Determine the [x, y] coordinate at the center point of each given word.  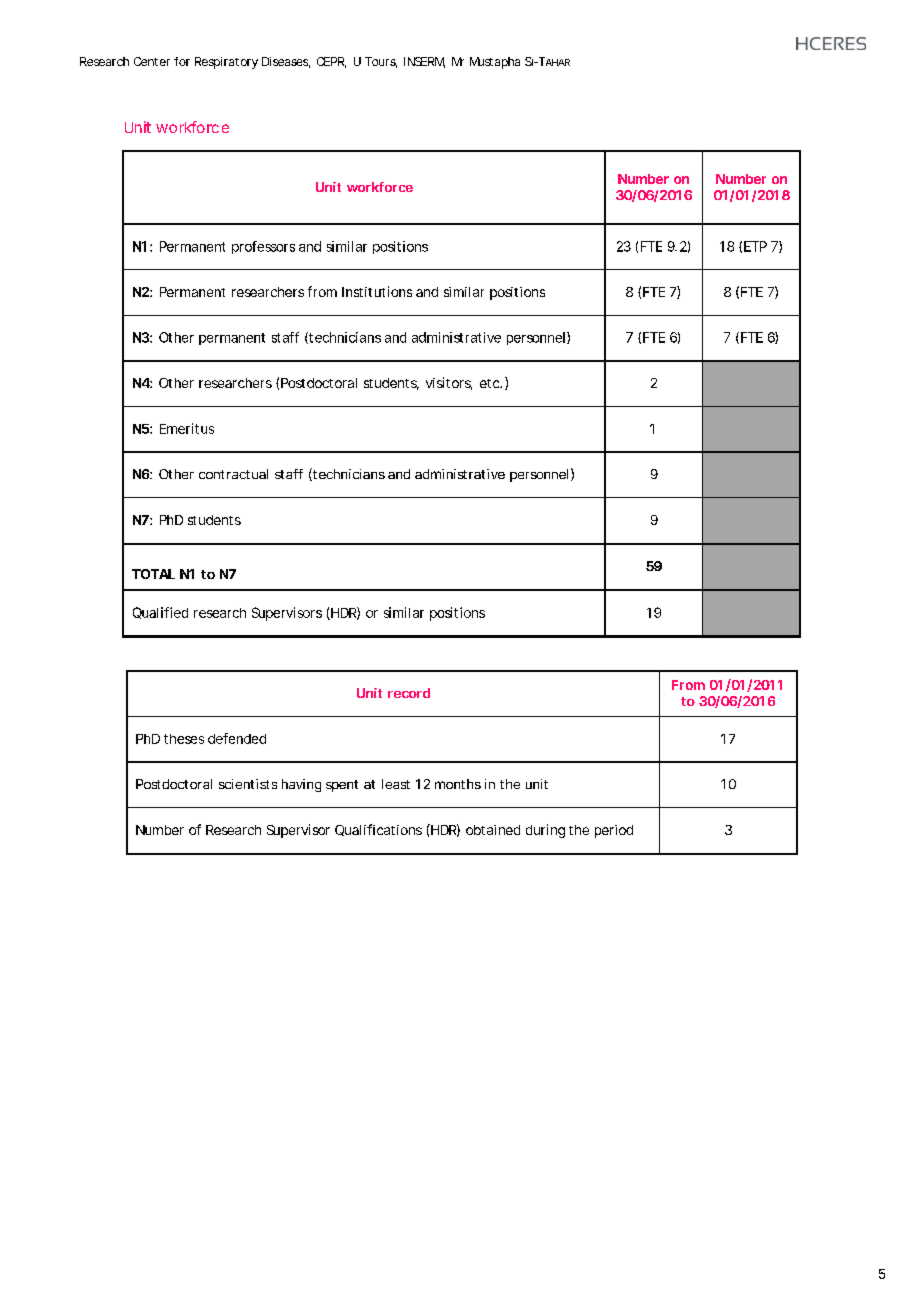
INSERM [424, 62]
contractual [233, 474]
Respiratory [226, 63]
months [458, 784]
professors [263, 247]
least [396, 784]
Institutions [377, 291]
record [409, 693]
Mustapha [495, 63]
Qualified [160, 613]
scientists [248, 784]
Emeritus [187, 428]
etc [490, 383]
